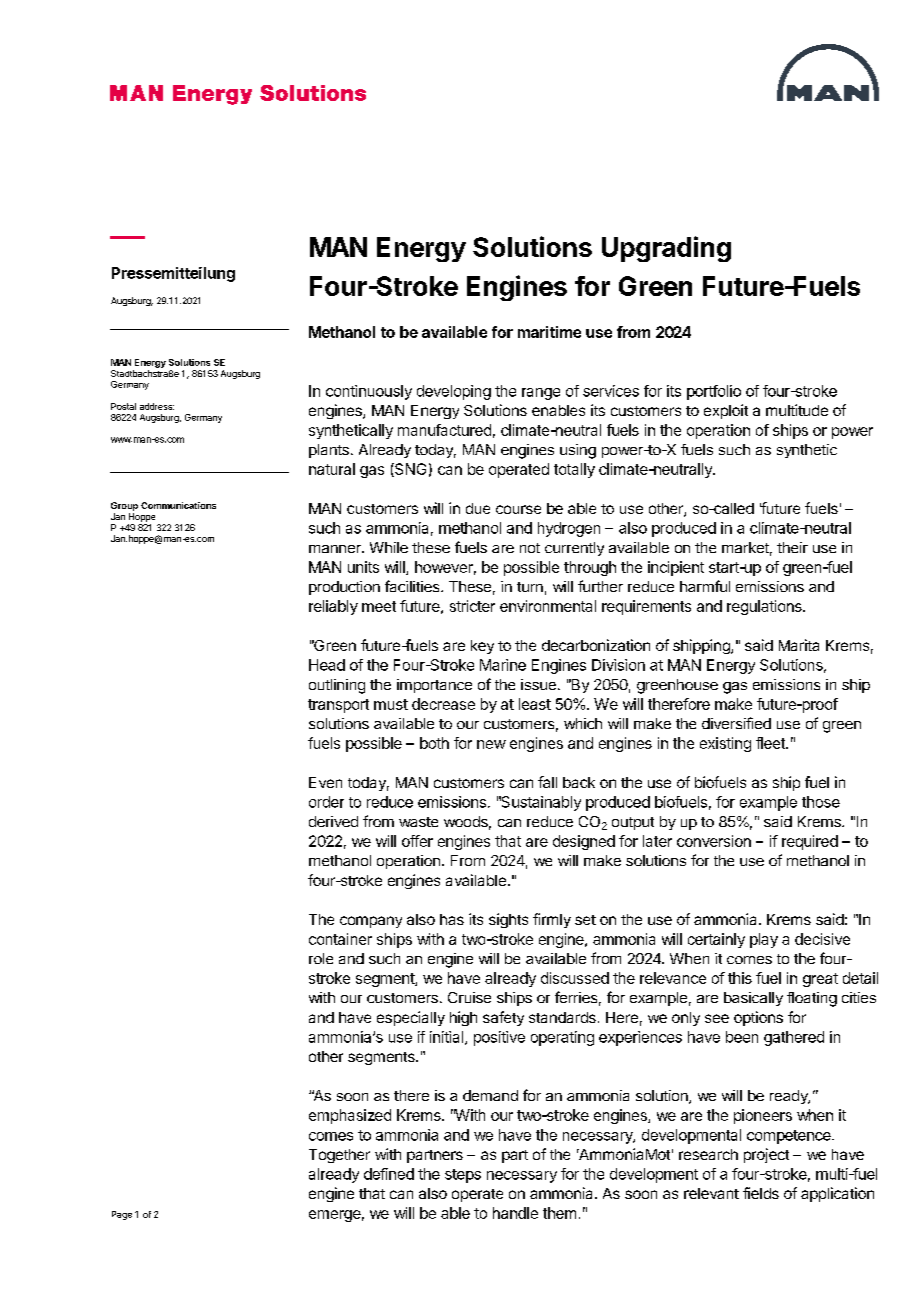 The width and height of the screenshot is (924, 1308). Describe the element at coordinates (478, 508) in the screenshot. I see `due` at that location.
